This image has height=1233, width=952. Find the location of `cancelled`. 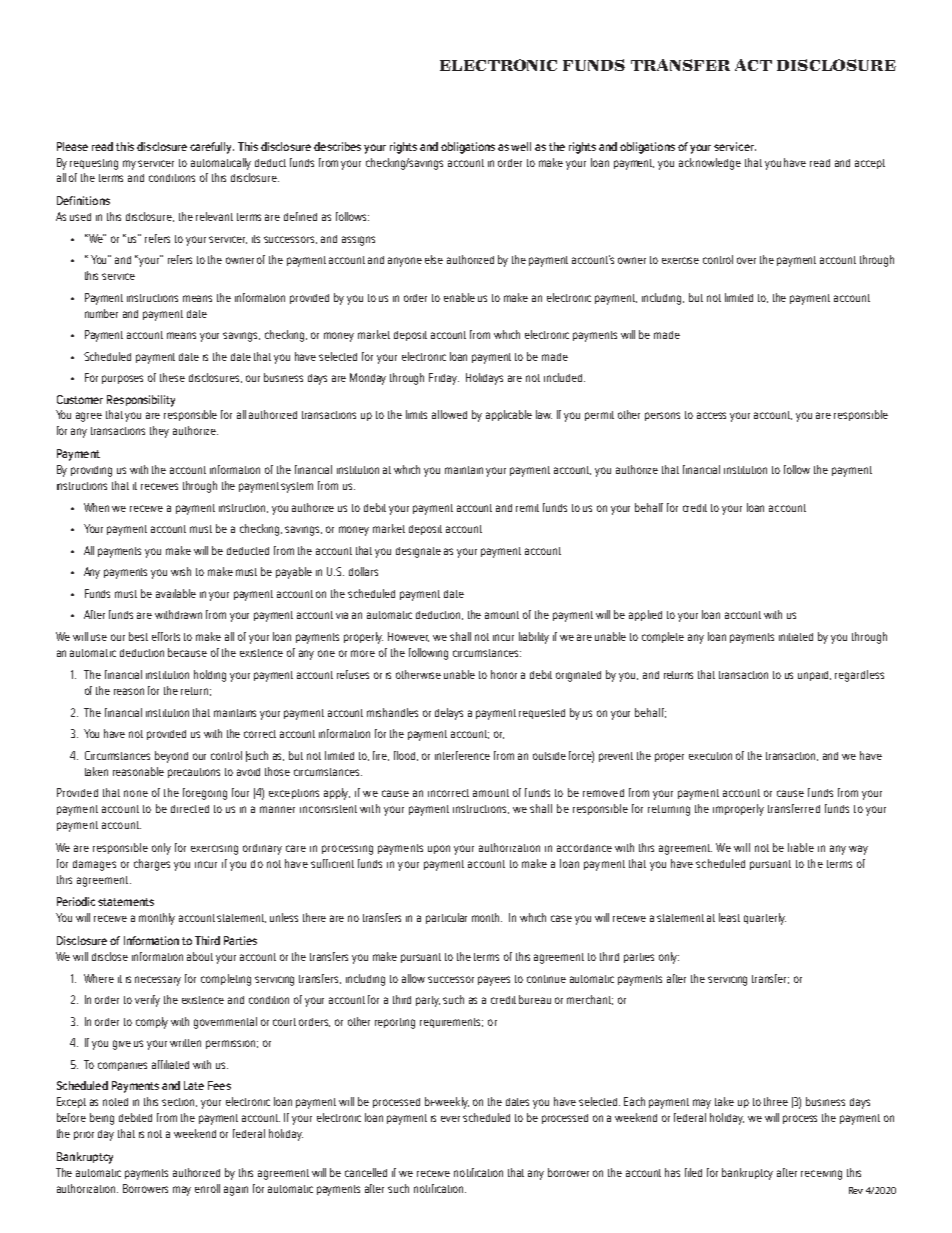

cancelled is located at coordinates (366, 1172).
